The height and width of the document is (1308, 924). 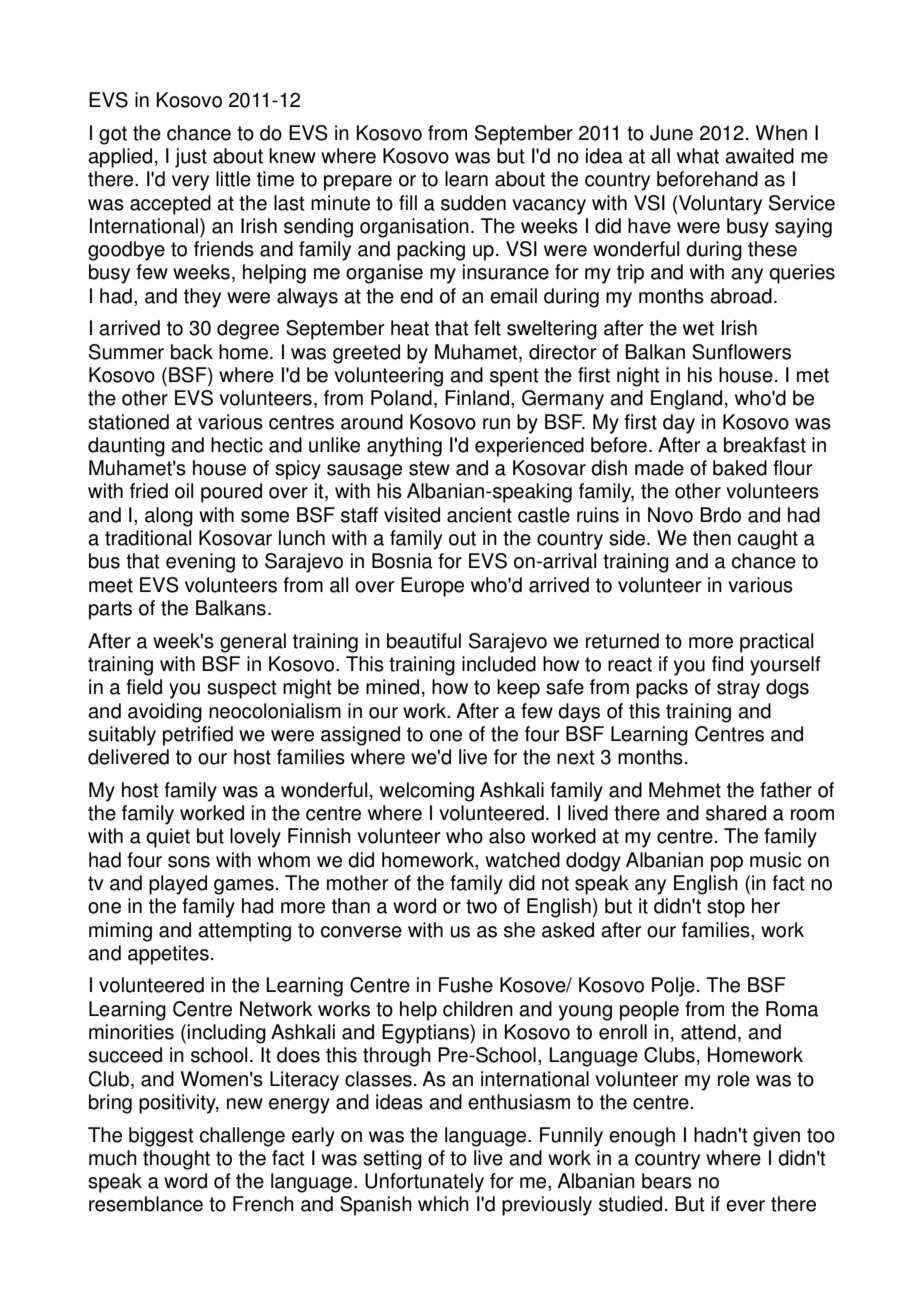 I want to click on suspect, so click(x=242, y=689).
